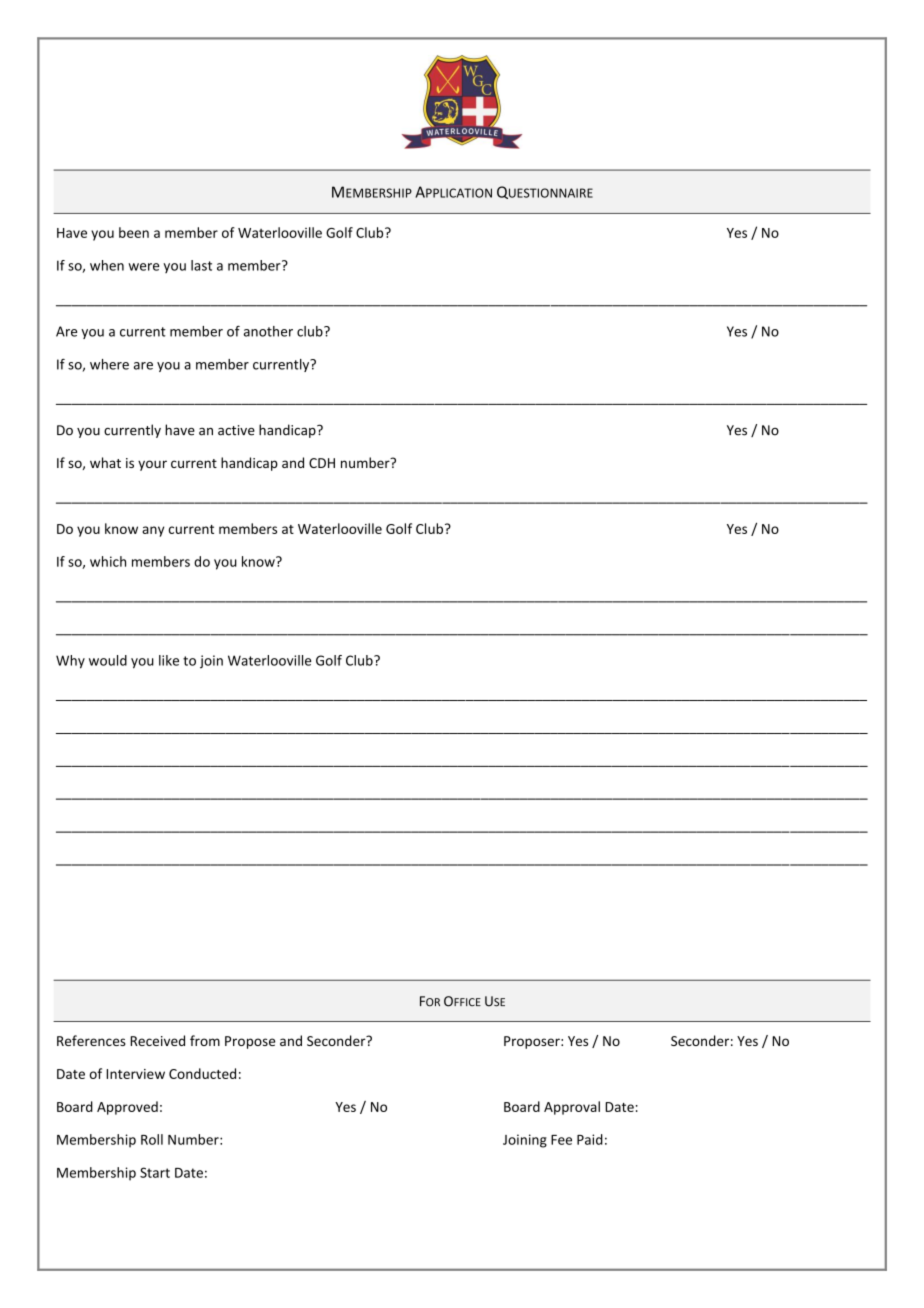 The image size is (924, 1308). Describe the element at coordinates (169, 660) in the document. I see `like` at that location.
